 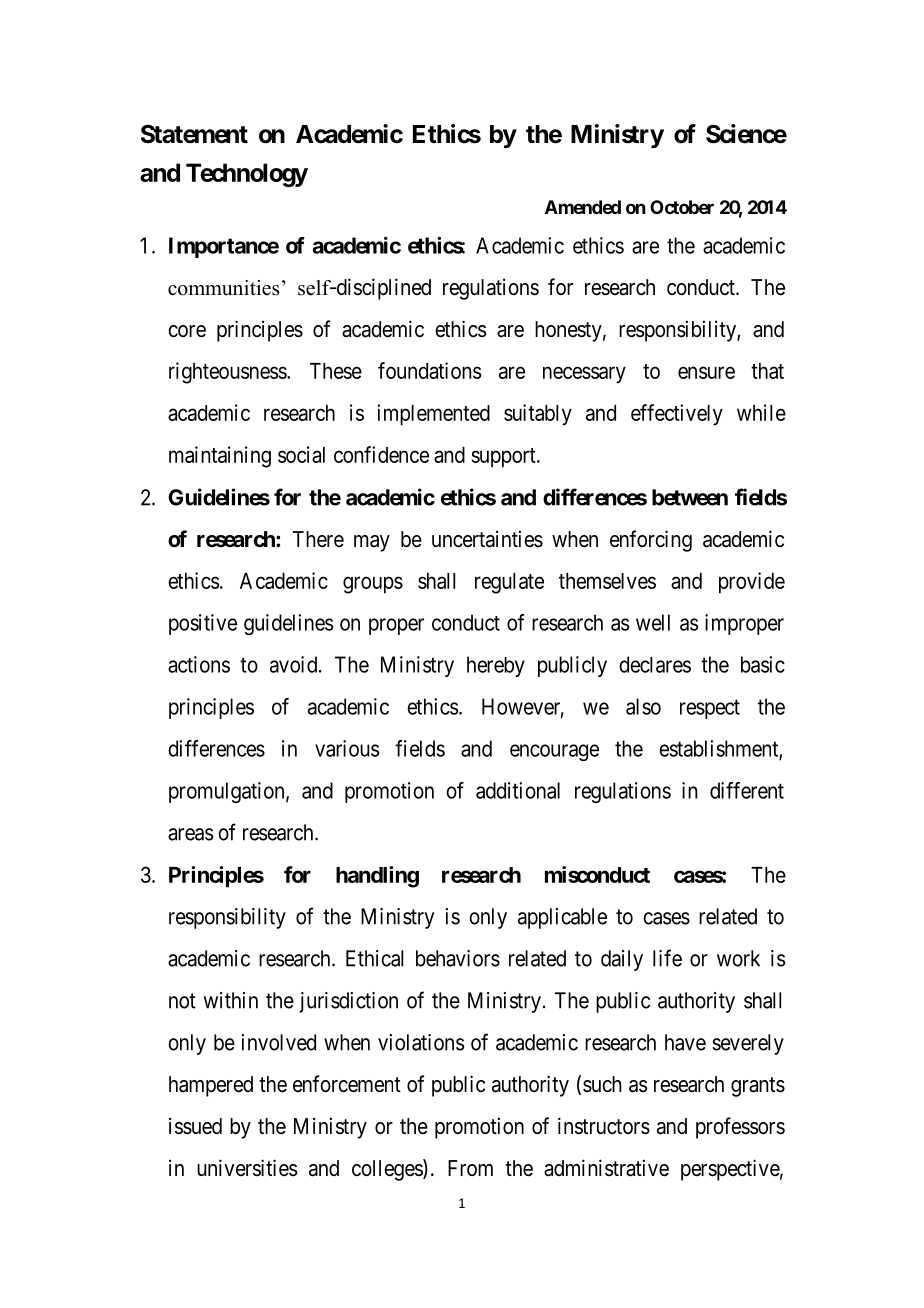 What do you see at coordinates (190, 834) in the screenshot?
I see `areas` at bounding box center [190, 834].
